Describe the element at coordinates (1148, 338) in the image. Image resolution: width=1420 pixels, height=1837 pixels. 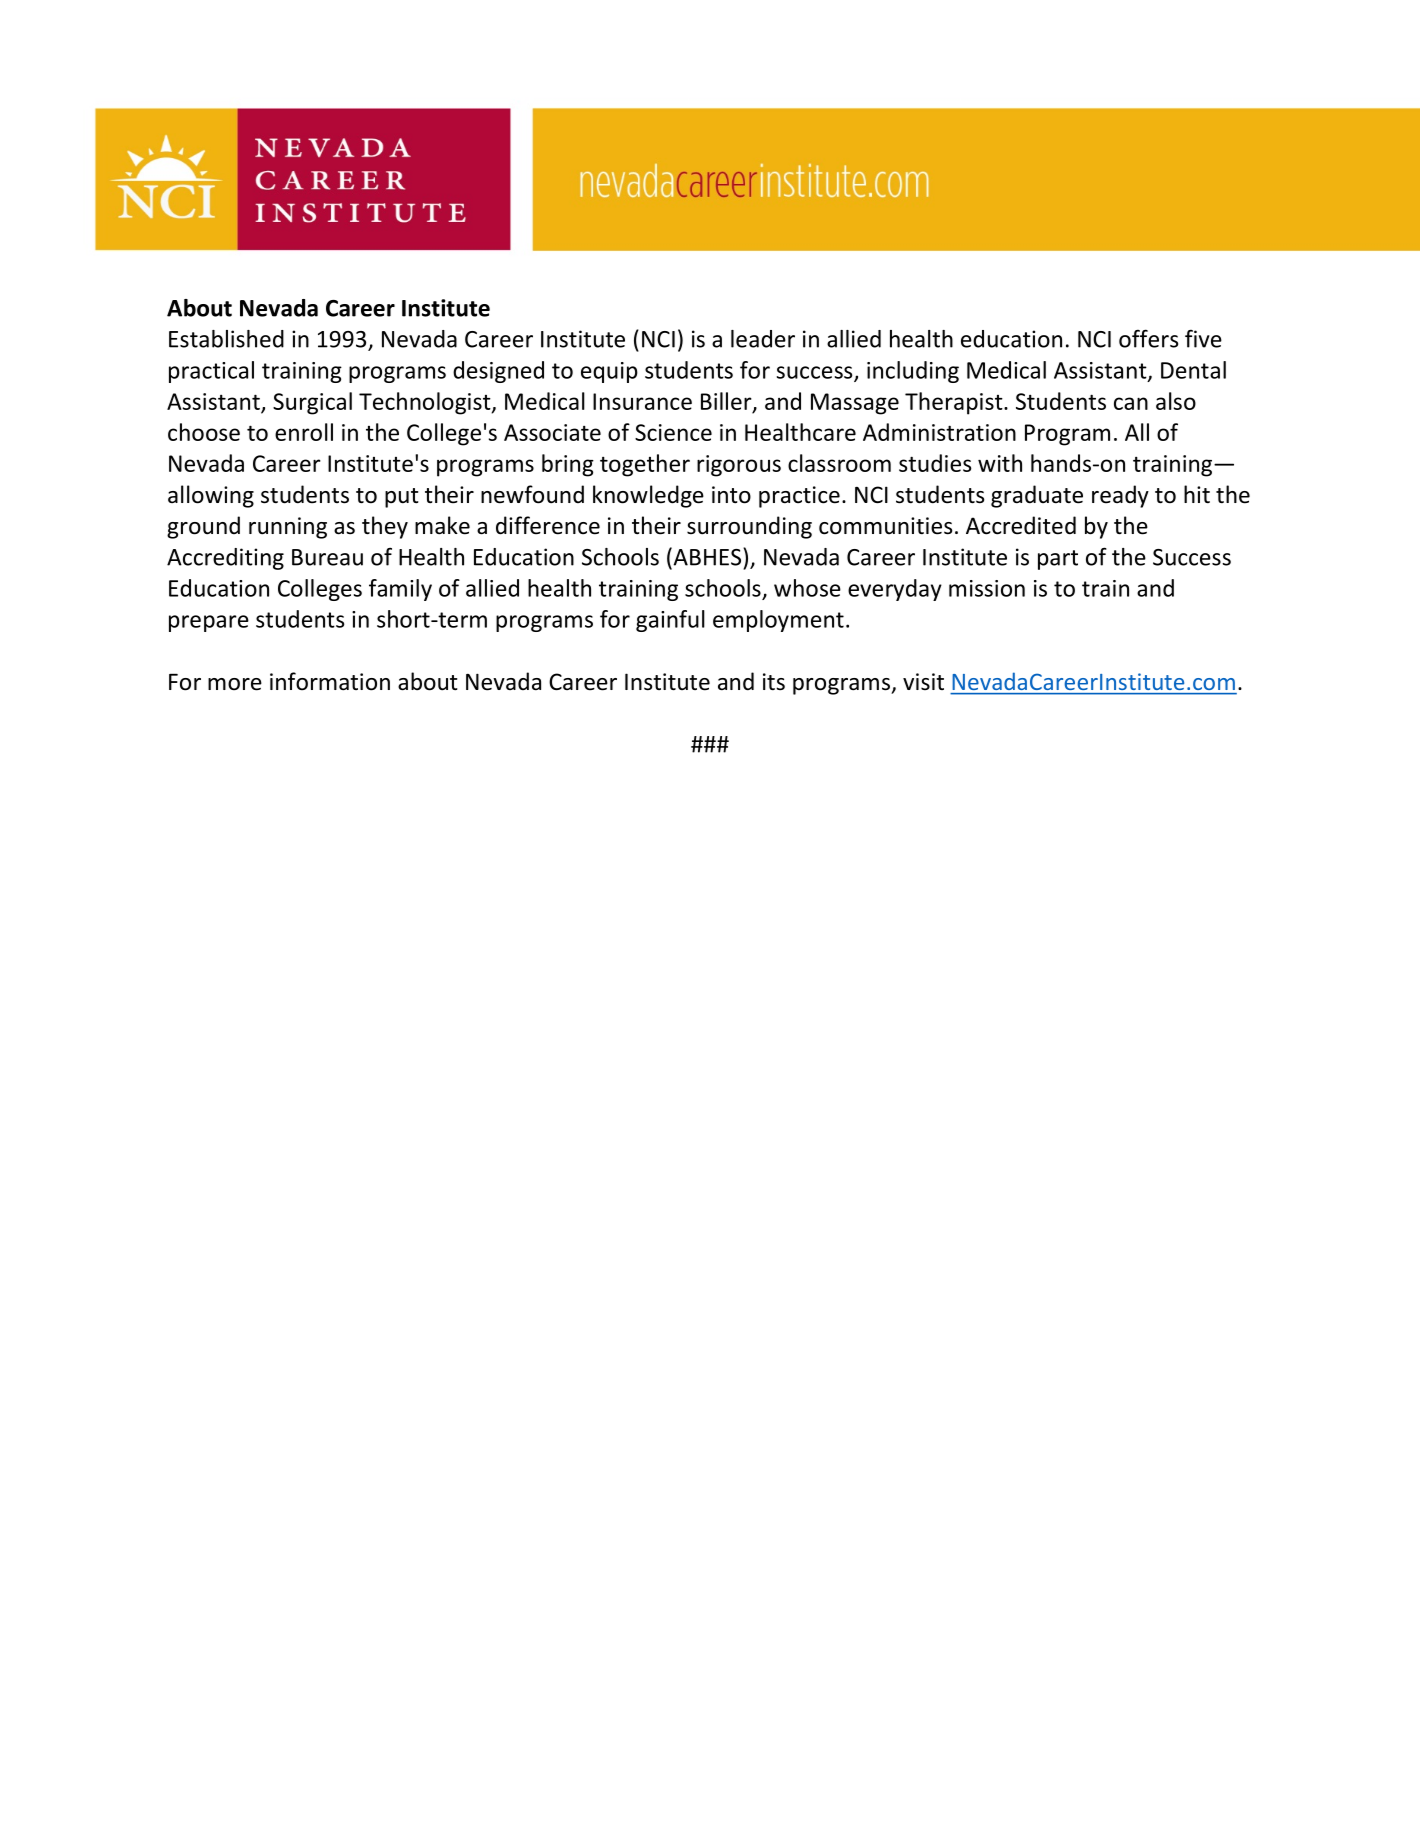
I see `offers` at that location.
